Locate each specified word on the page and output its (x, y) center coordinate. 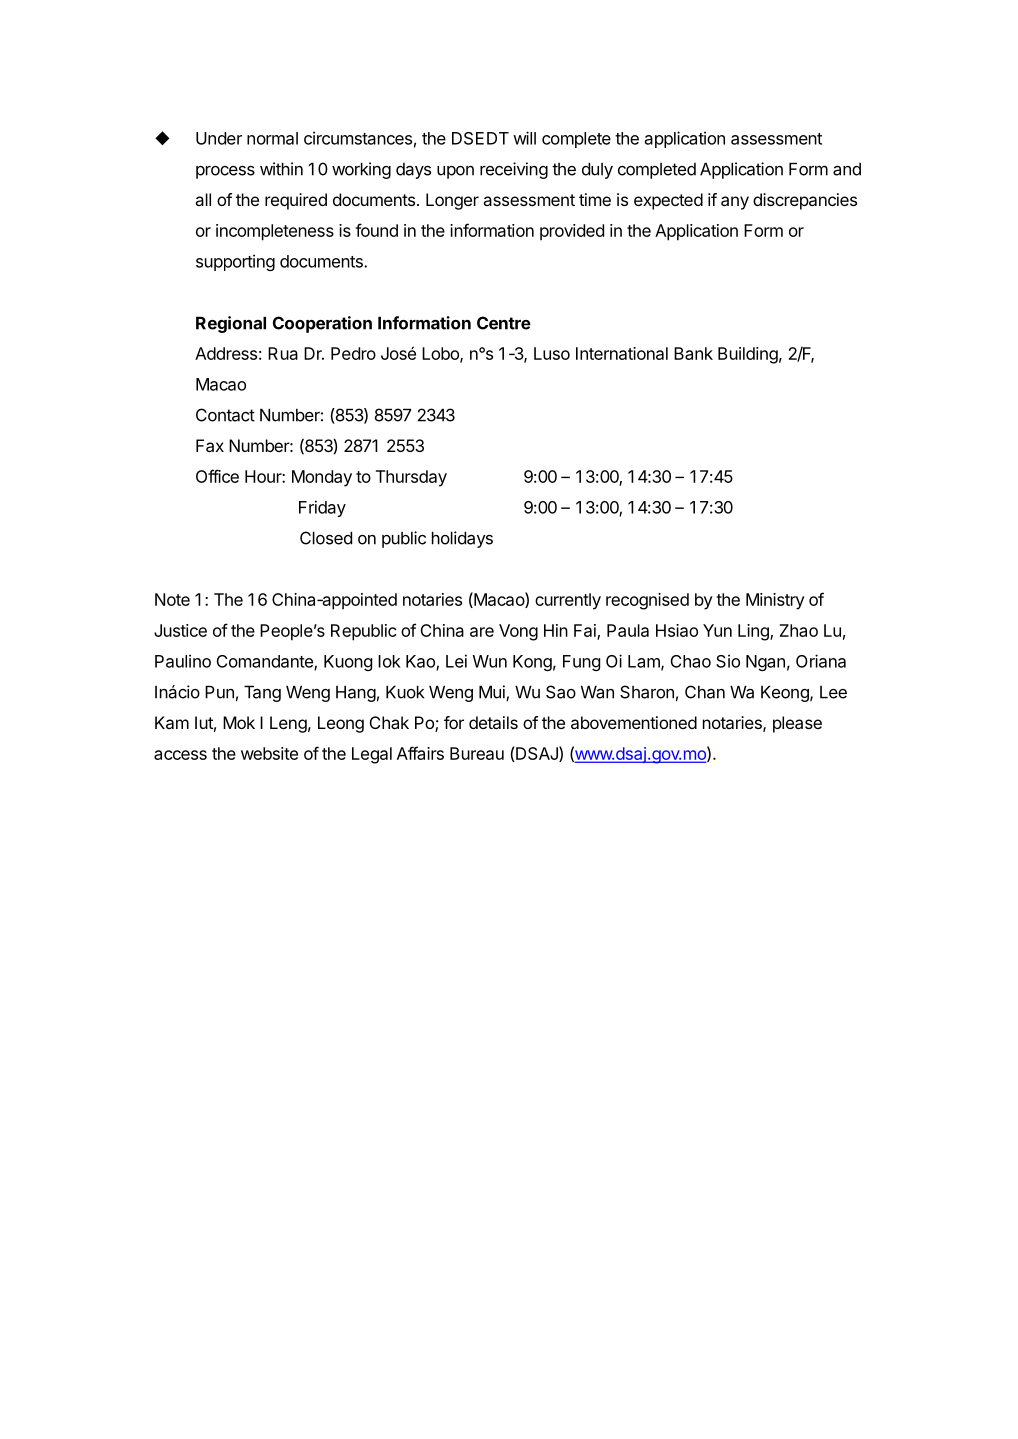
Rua (283, 353)
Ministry (775, 601)
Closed (326, 538)
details (493, 722)
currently (568, 601)
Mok (239, 722)
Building (748, 355)
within (281, 169)
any (735, 203)
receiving (514, 170)
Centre (504, 323)
